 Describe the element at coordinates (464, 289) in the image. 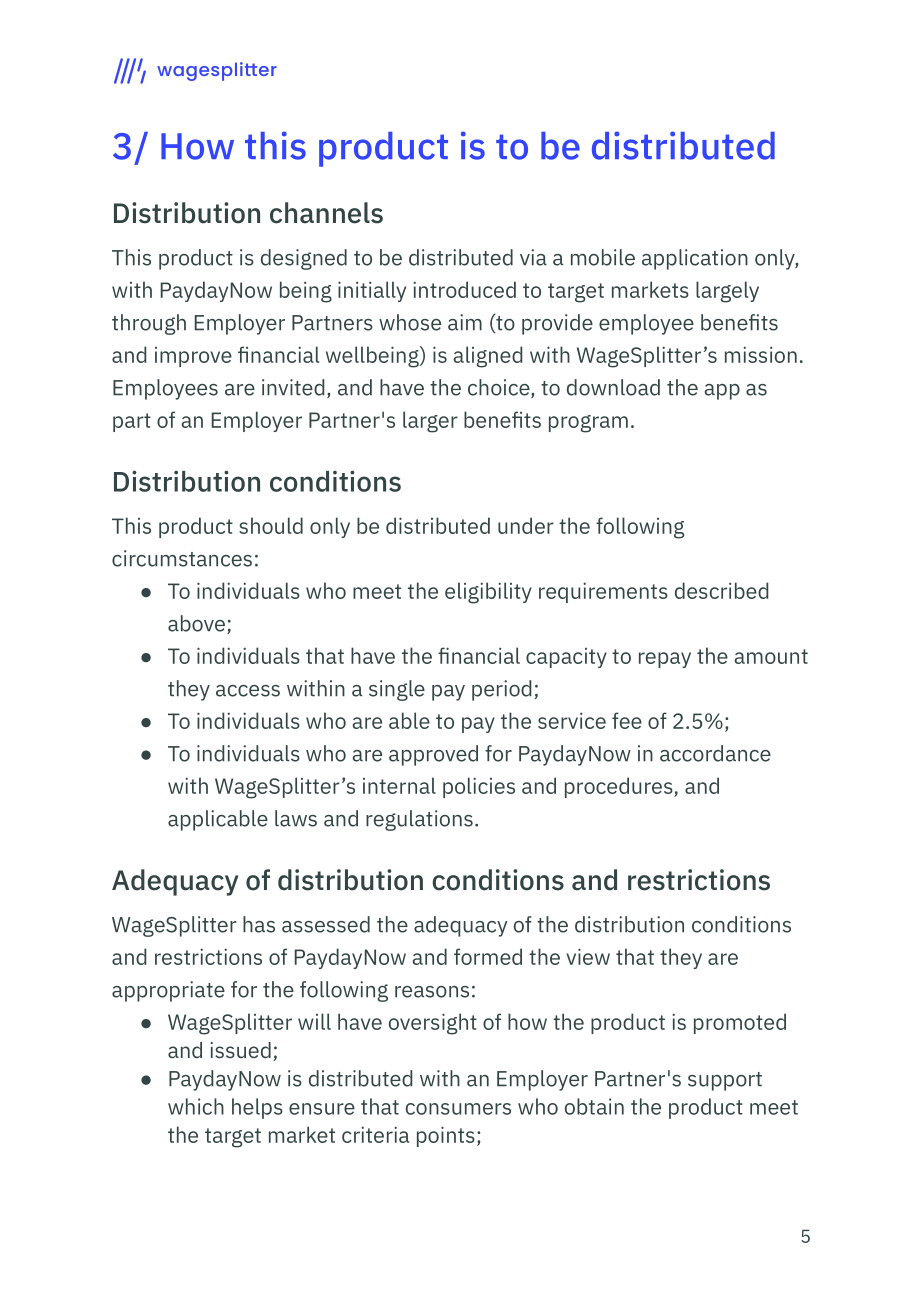

I see `introduced` at that location.
